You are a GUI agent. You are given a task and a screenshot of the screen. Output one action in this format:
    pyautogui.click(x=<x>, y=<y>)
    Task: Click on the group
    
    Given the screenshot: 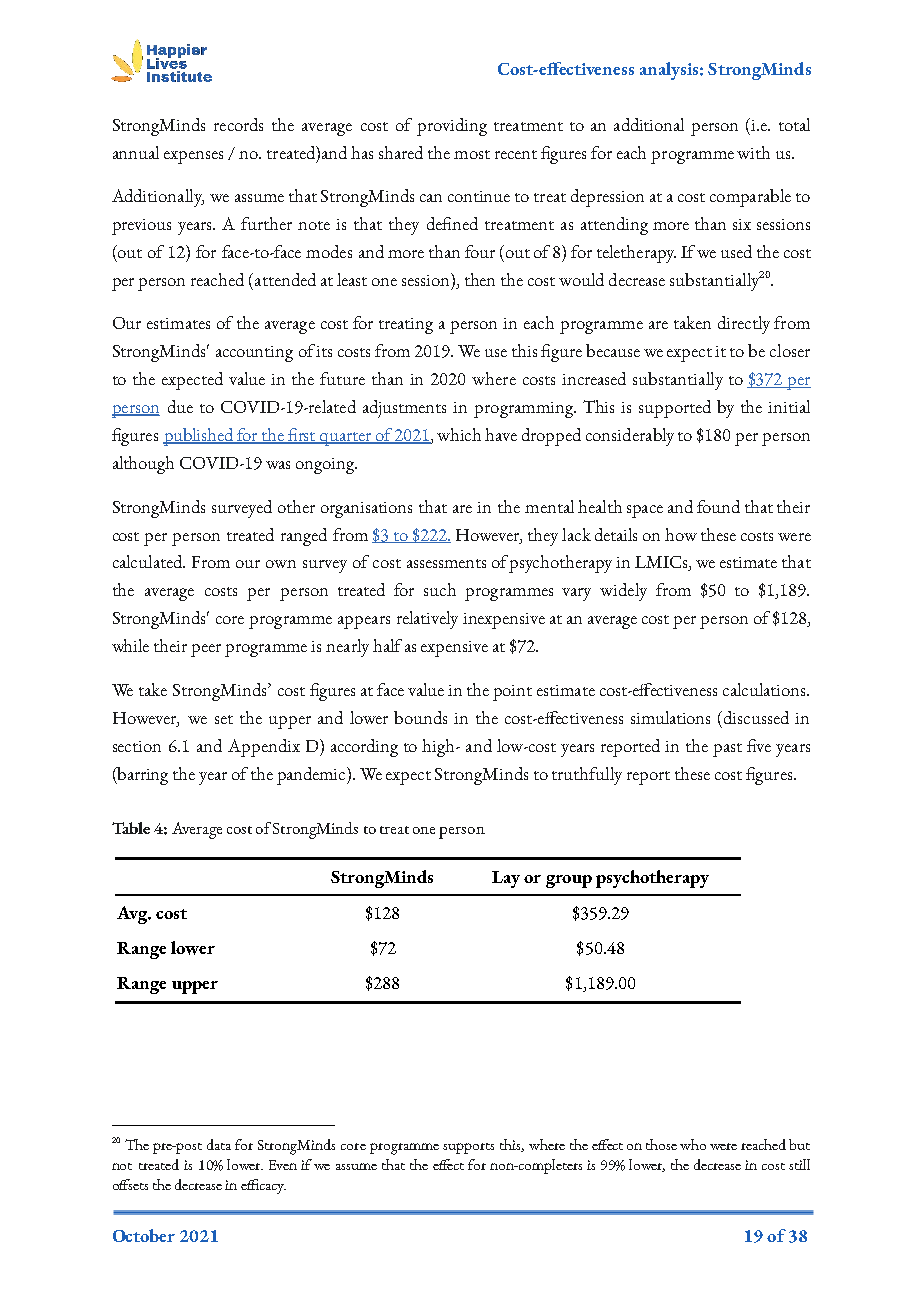 What is the action you would take?
    pyautogui.click(x=569, y=881)
